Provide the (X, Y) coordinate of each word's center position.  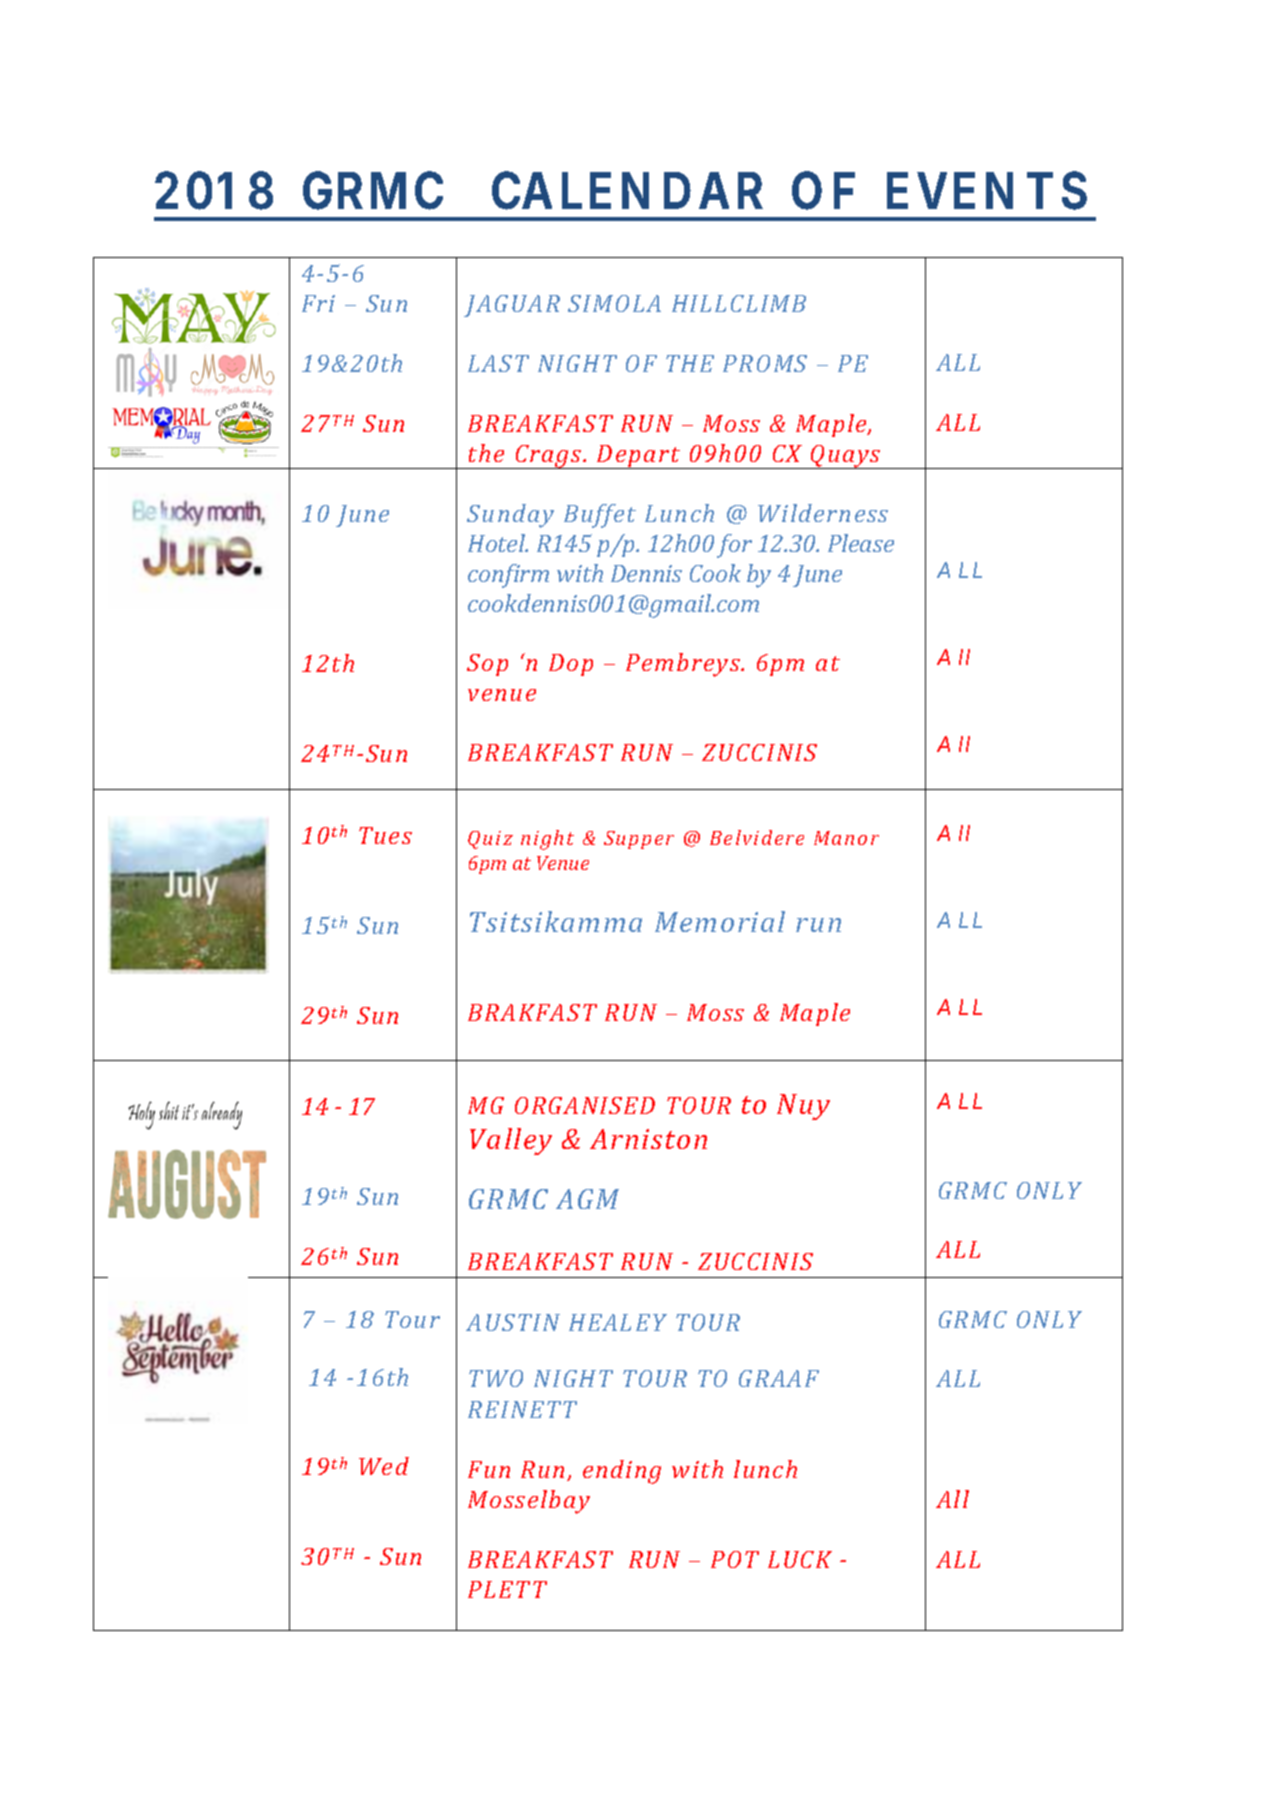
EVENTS (987, 190)
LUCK (800, 1559)
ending (622, 1472)
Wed (384, 1466)
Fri (318, 303)
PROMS (765, 363)
